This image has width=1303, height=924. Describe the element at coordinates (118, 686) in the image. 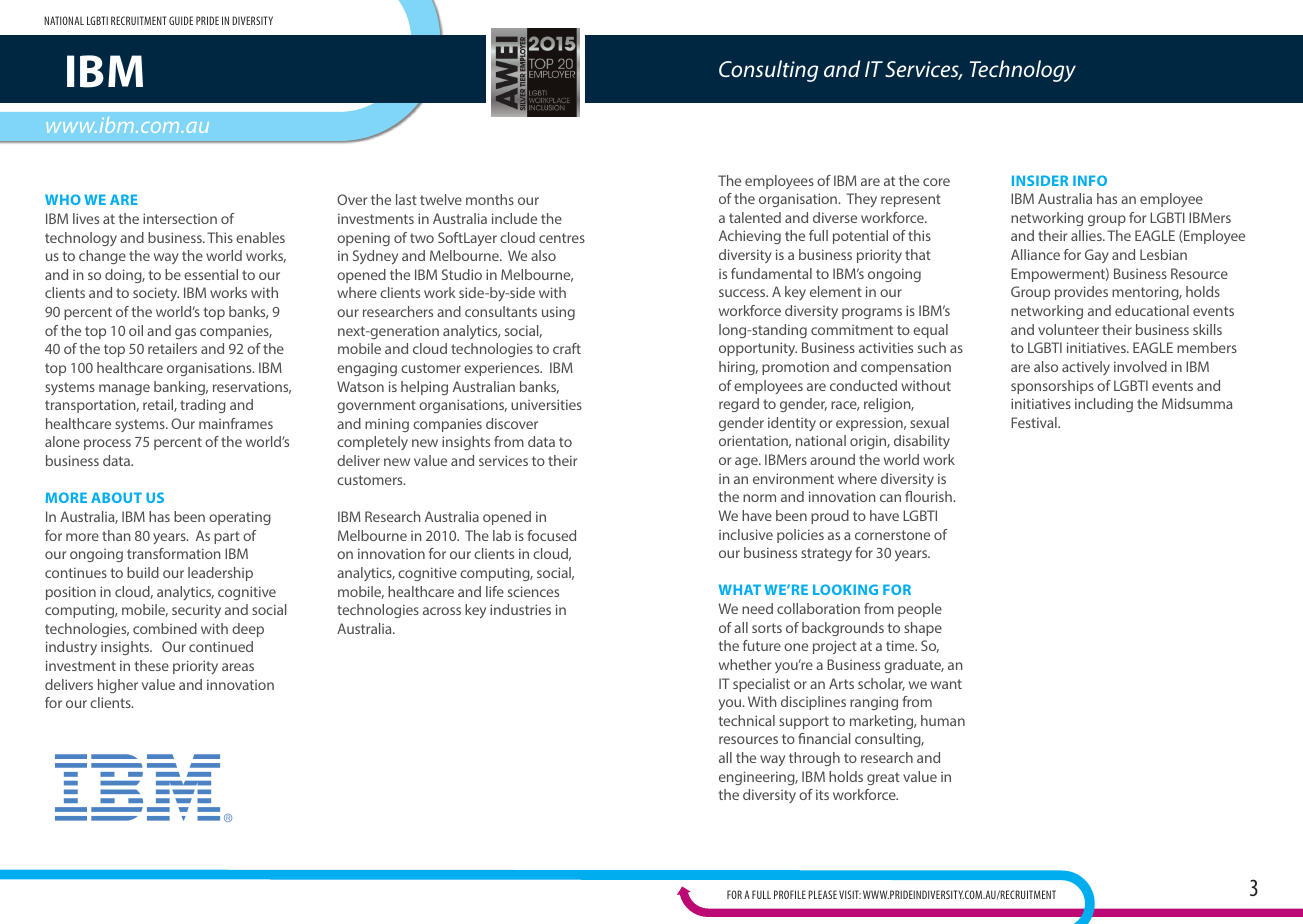

I see `higher` at that location.
